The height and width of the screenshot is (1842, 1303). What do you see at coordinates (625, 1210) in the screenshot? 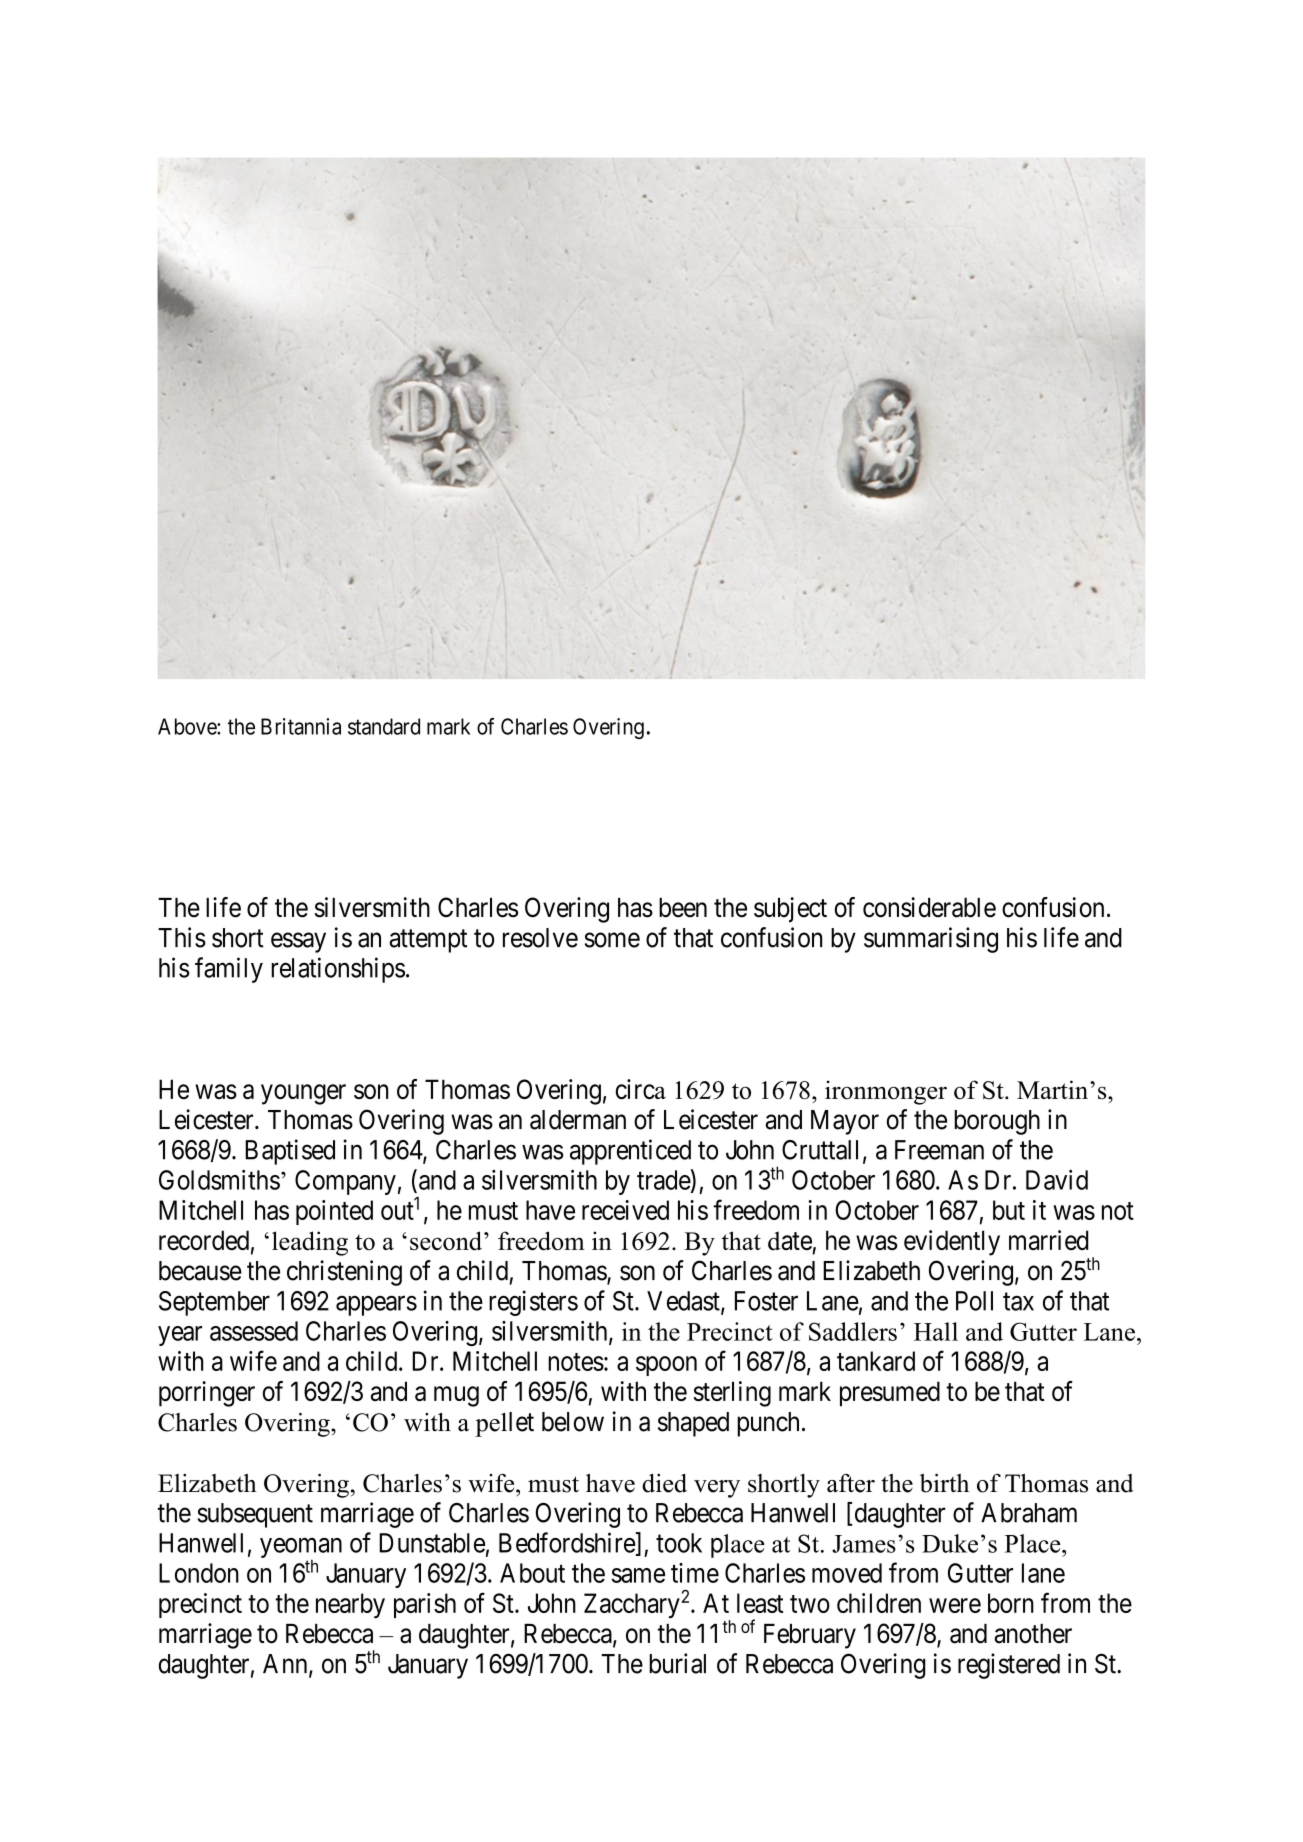
I see `received` at bounding box center [625, 1210].
